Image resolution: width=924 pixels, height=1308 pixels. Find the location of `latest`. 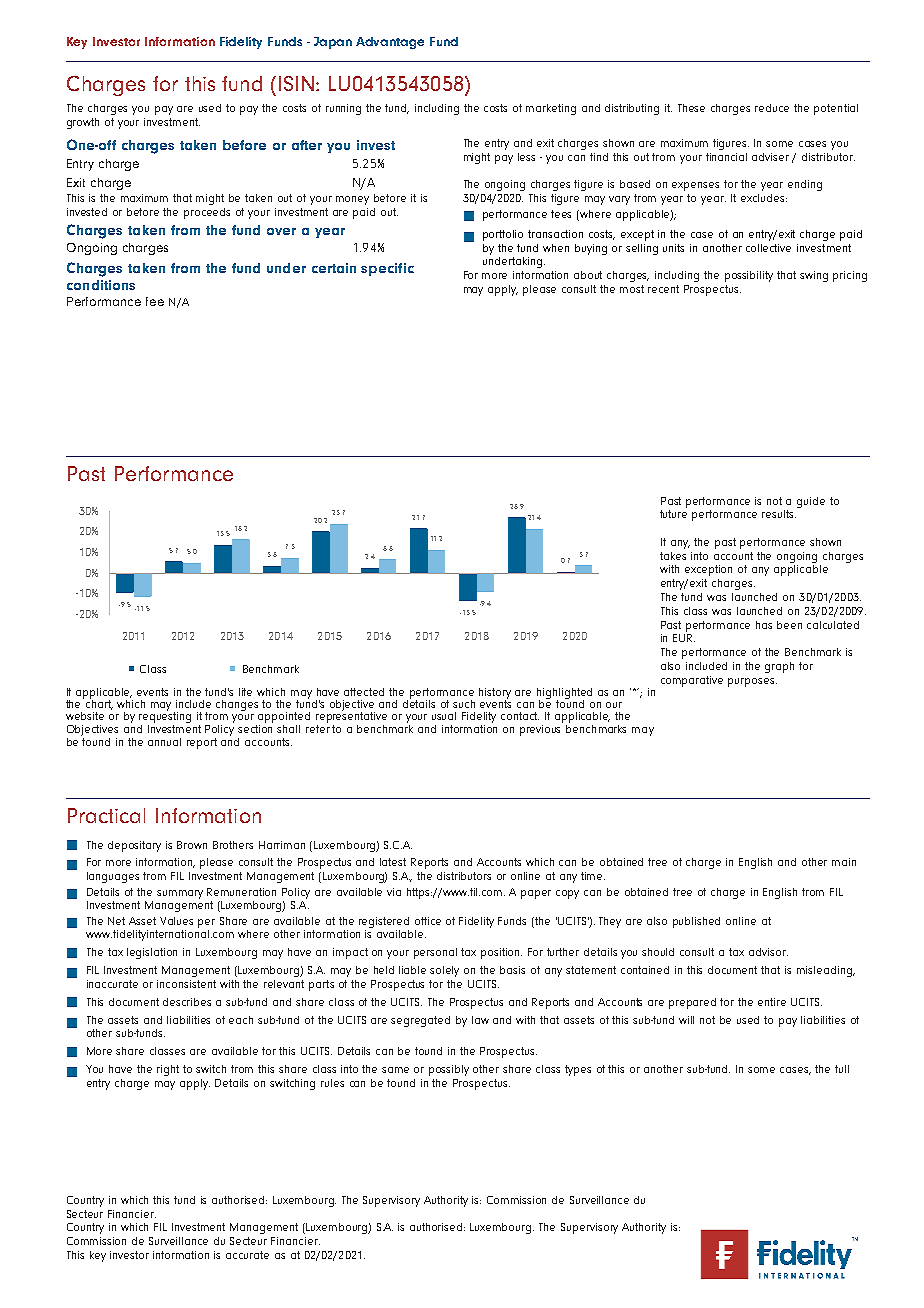

latest is located at coordinates (393, 862).
